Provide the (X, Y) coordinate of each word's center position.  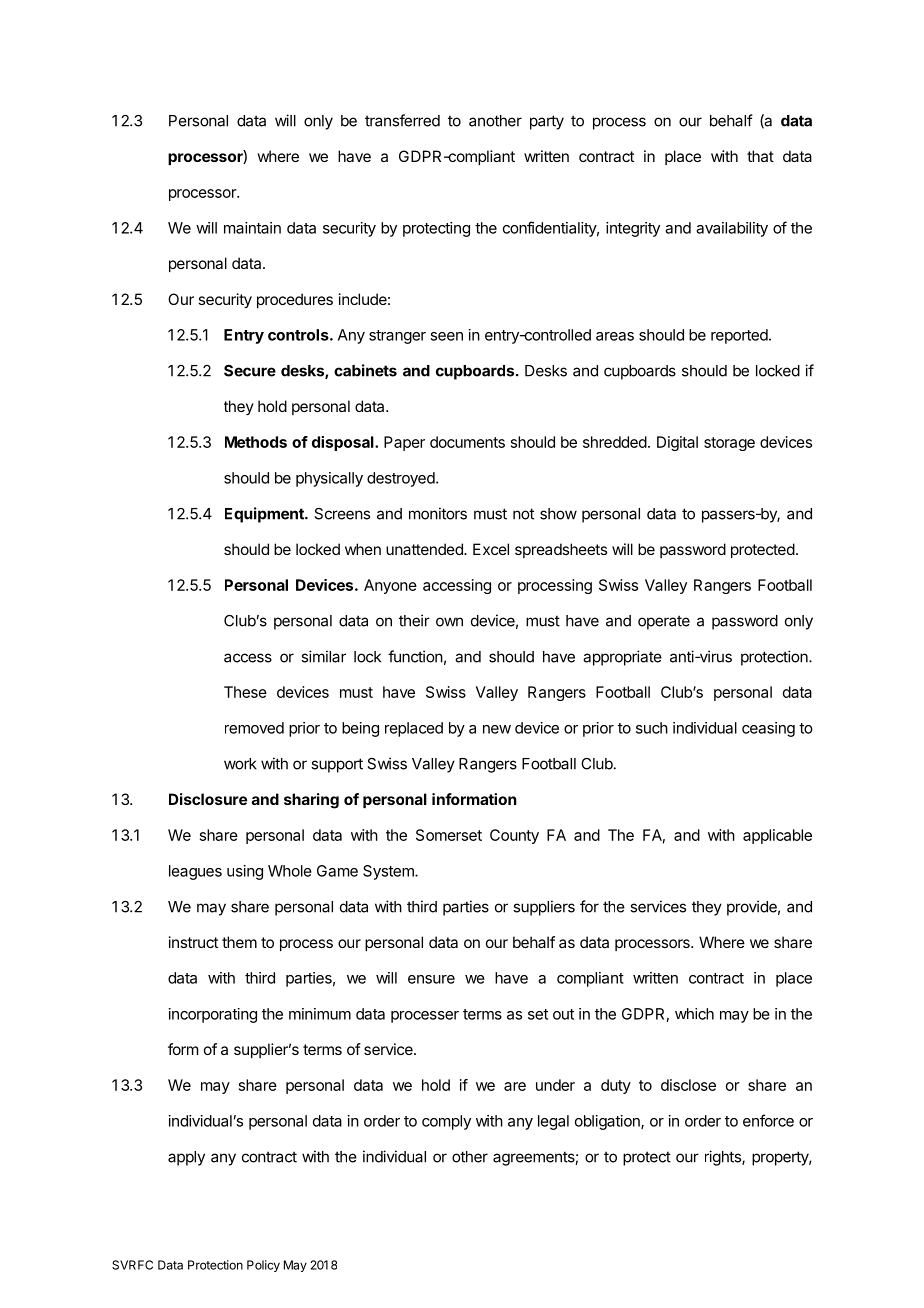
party (547, 122)
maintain (252, 228)
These (245, 692)
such (652, 728)
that (760, 156)
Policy (263, 1266)
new (497, 729)
